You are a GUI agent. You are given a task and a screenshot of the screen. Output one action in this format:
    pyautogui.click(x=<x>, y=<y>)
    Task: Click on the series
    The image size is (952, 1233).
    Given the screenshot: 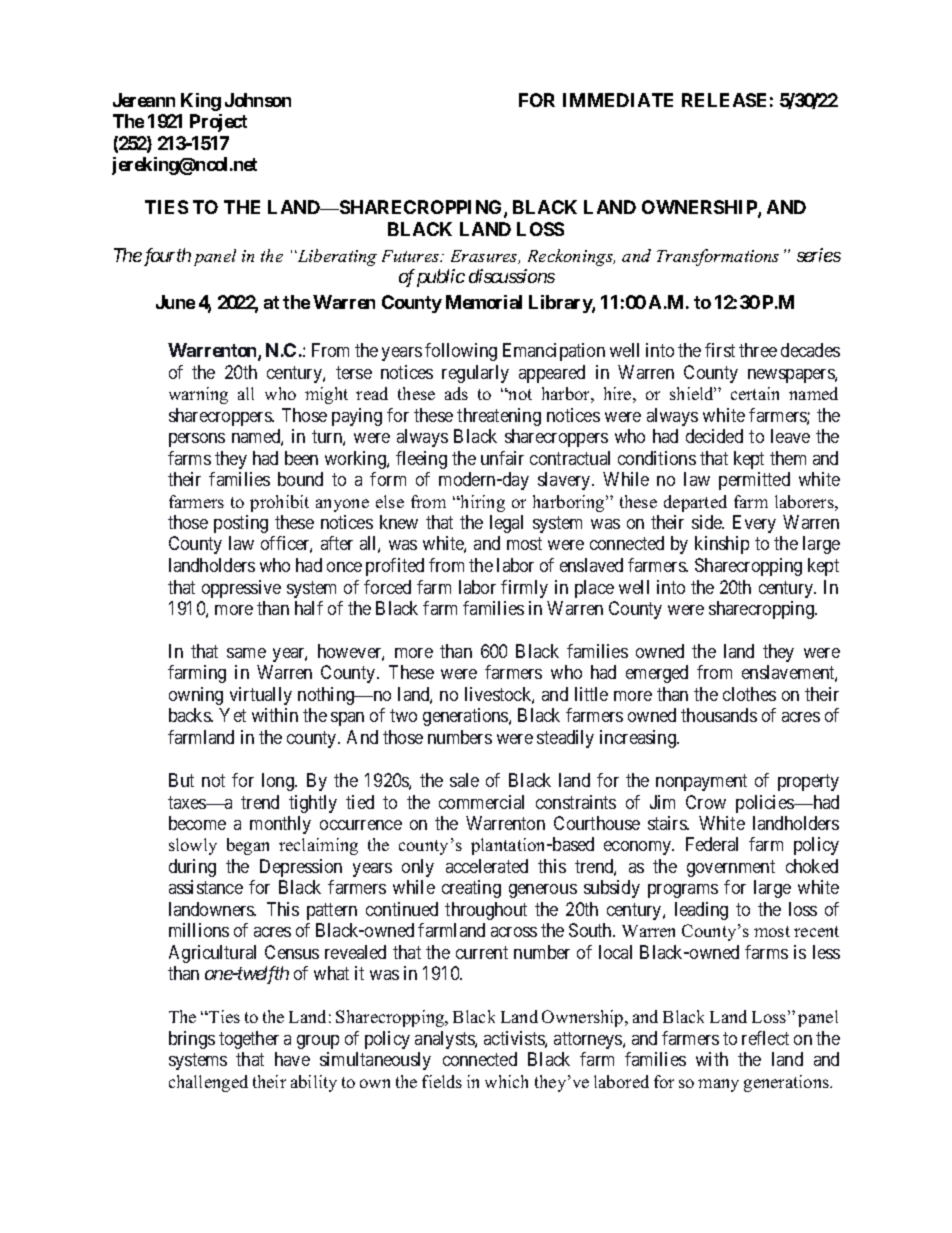 What is the action you would take?
    pyautogui.click(x=819, y=255)
